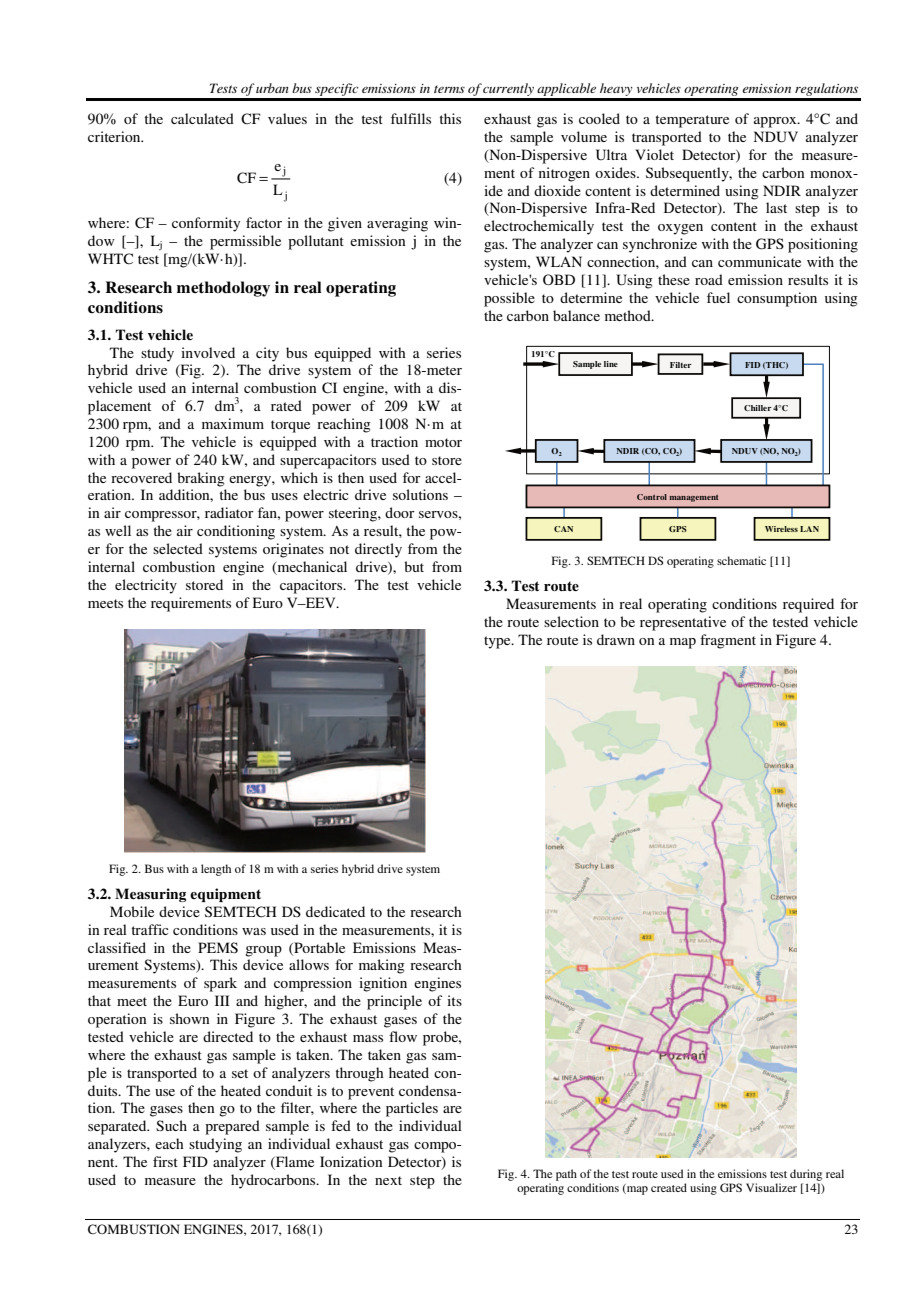  I want to click on dedicated, so click(335, 911).
